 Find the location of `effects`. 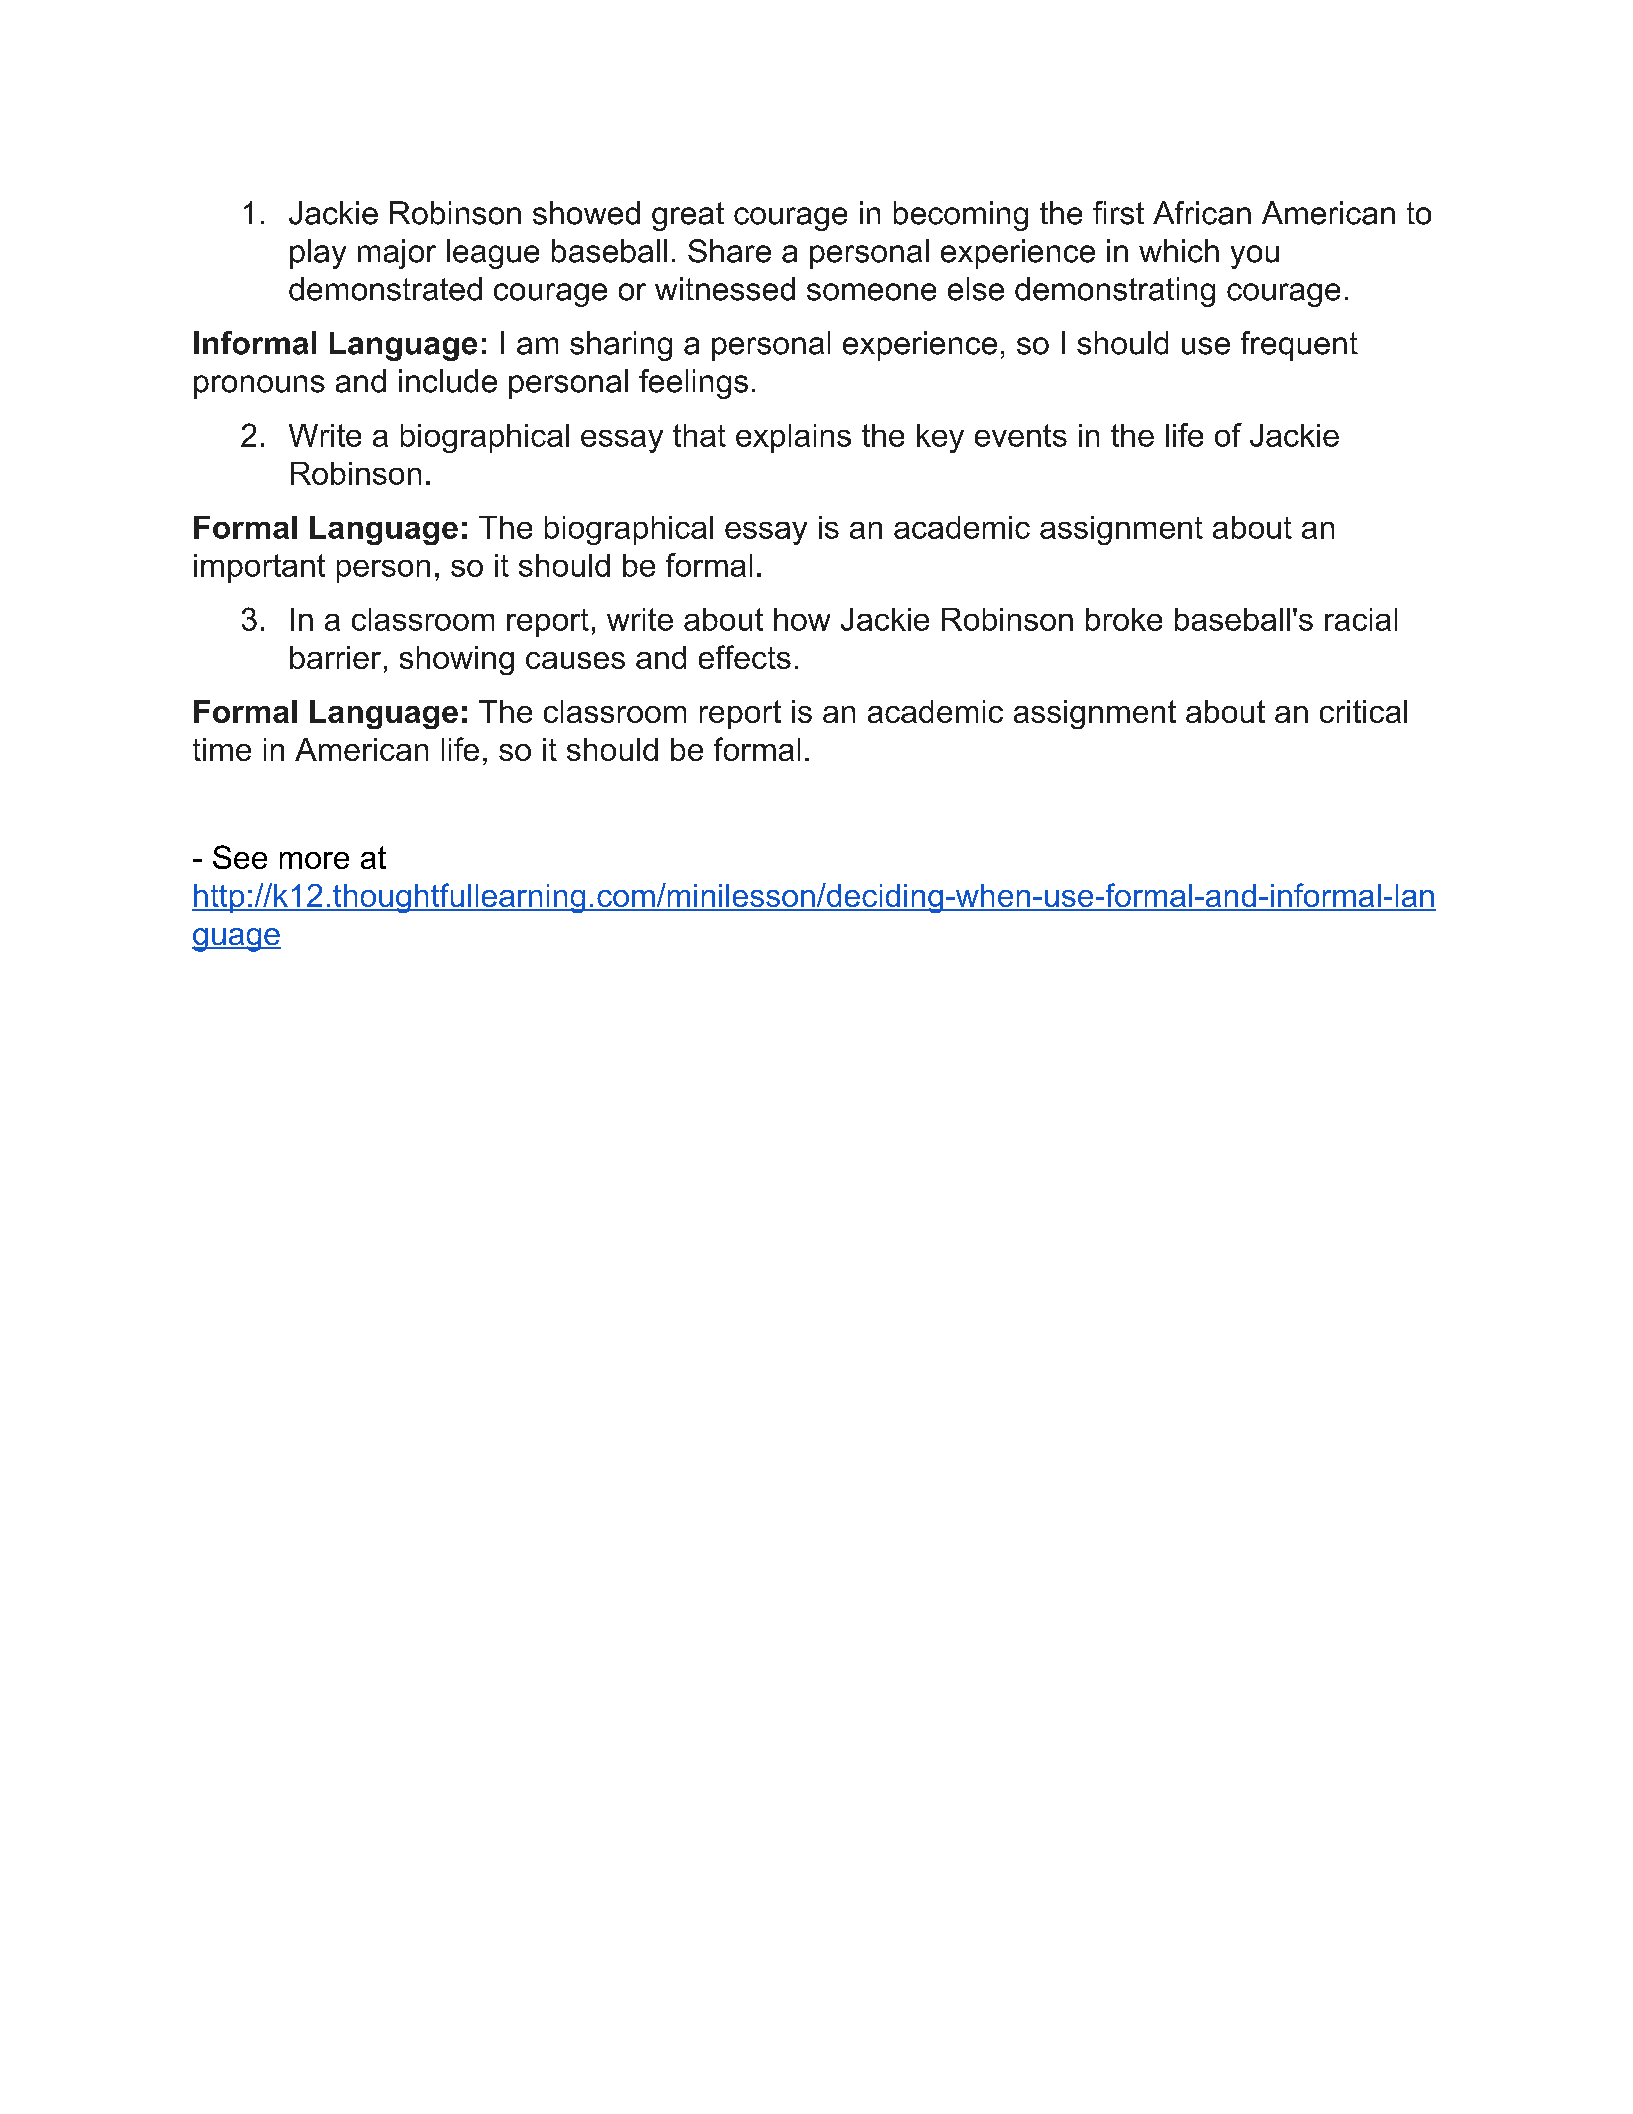

effects is located at coordinates (745, 657).
